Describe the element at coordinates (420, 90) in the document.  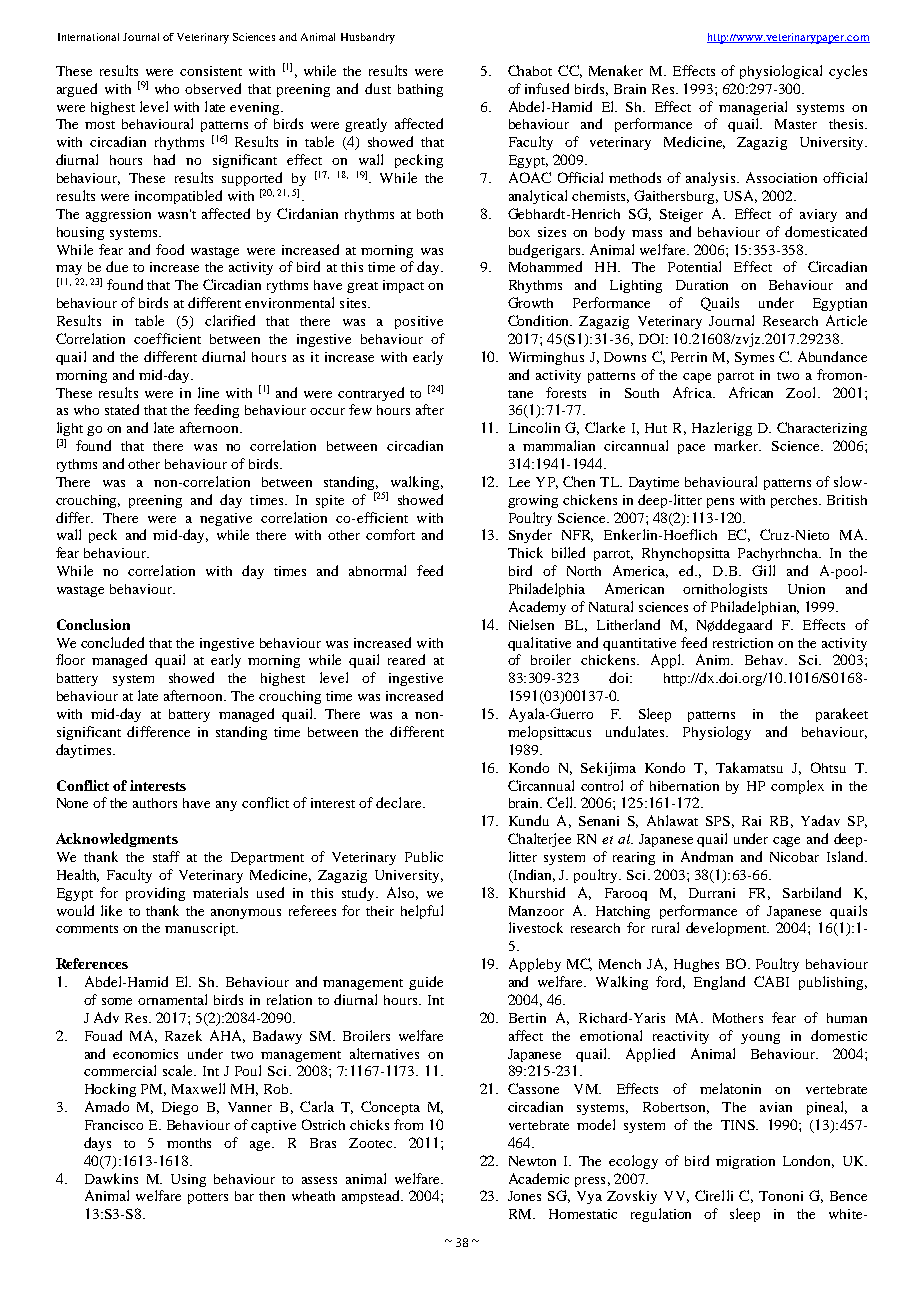
I see `bathing` at that location.
